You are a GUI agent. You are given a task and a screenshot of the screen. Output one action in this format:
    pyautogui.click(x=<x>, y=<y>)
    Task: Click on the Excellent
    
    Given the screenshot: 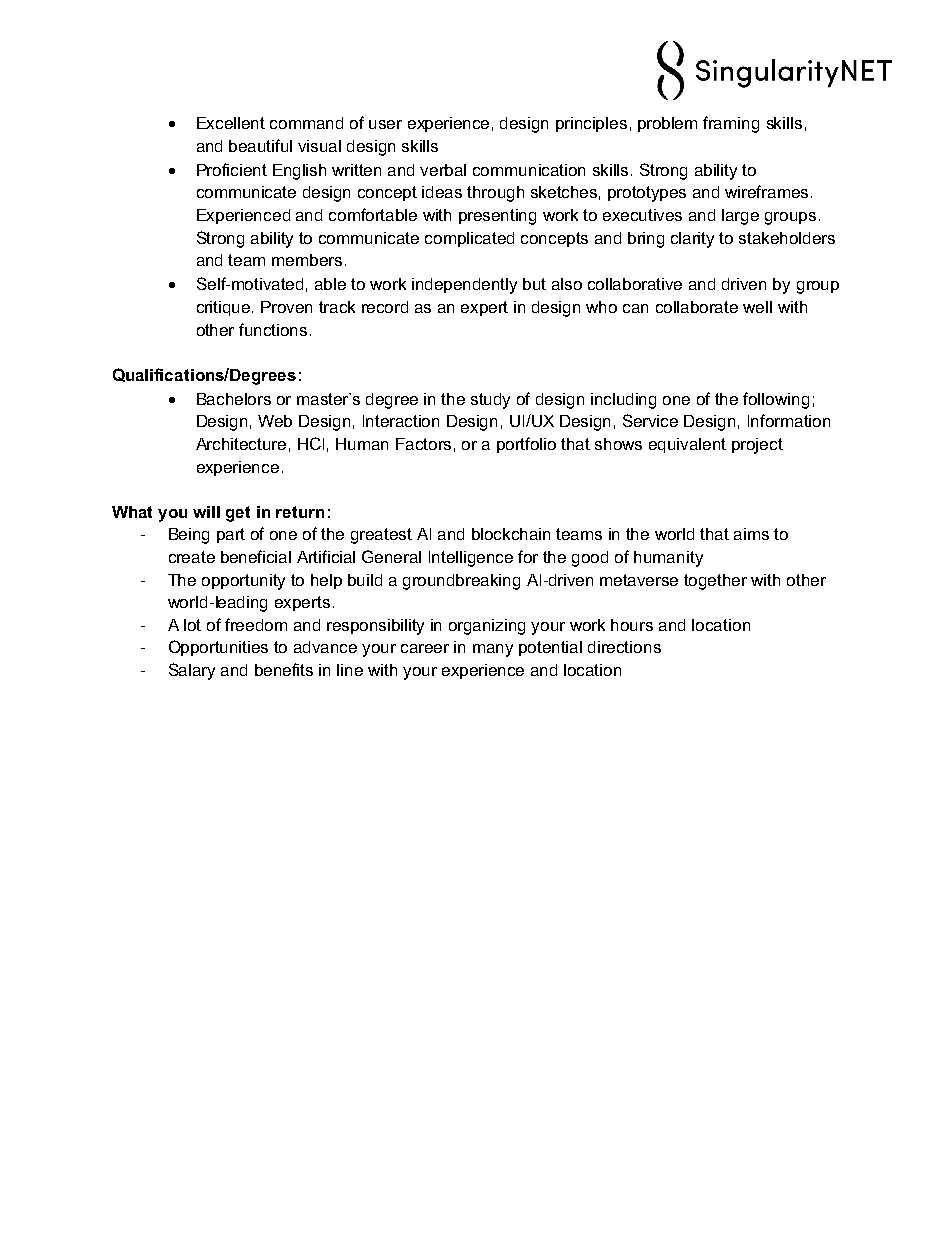 What is the action you would take?
    pyautogui.click(x=231, y=123)
